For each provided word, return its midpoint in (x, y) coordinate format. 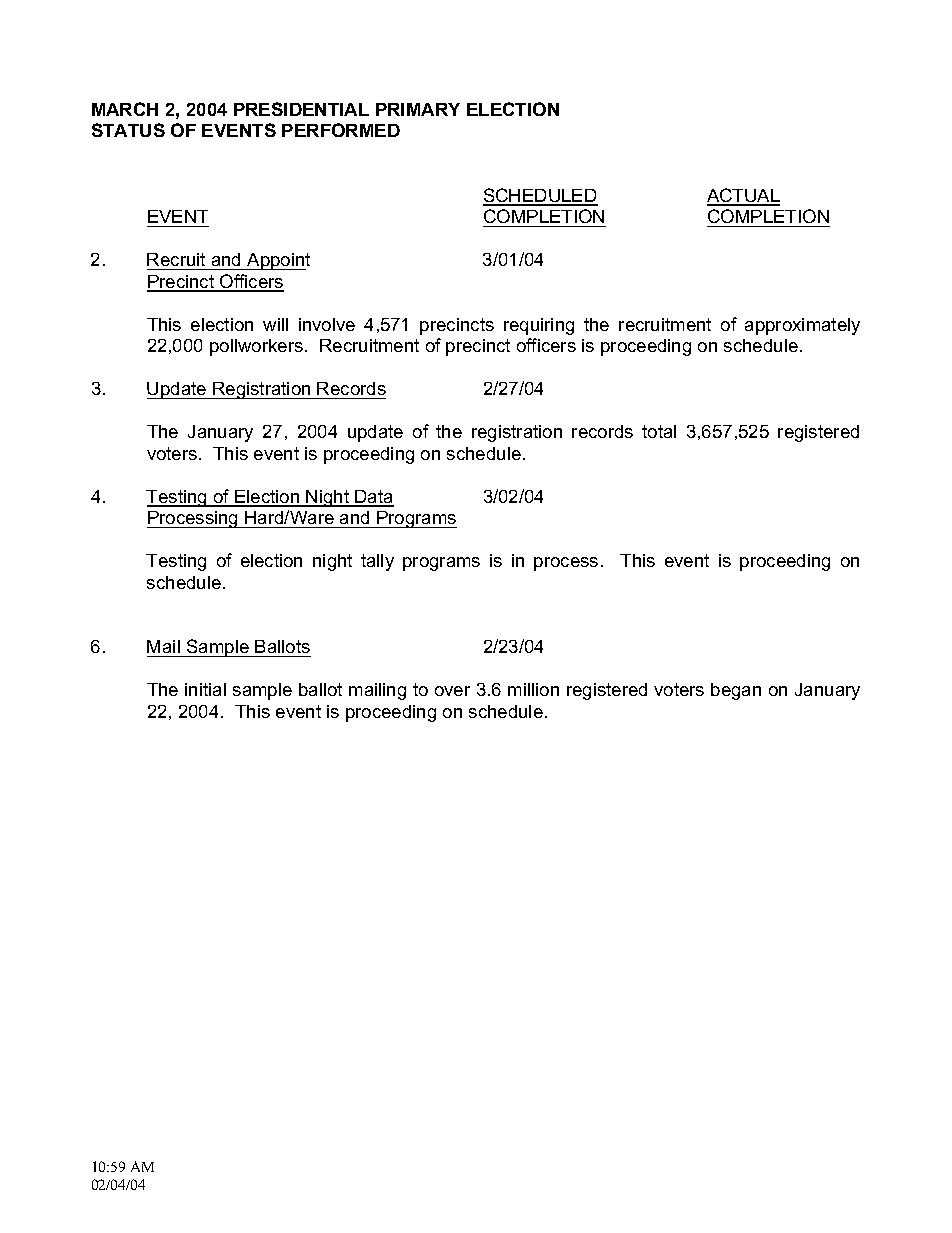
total (659, 431)
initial (205, 689)
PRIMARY (418, 109)
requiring (539, 326)
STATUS (128, 130)
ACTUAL (743, 196)
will (275, 324)
